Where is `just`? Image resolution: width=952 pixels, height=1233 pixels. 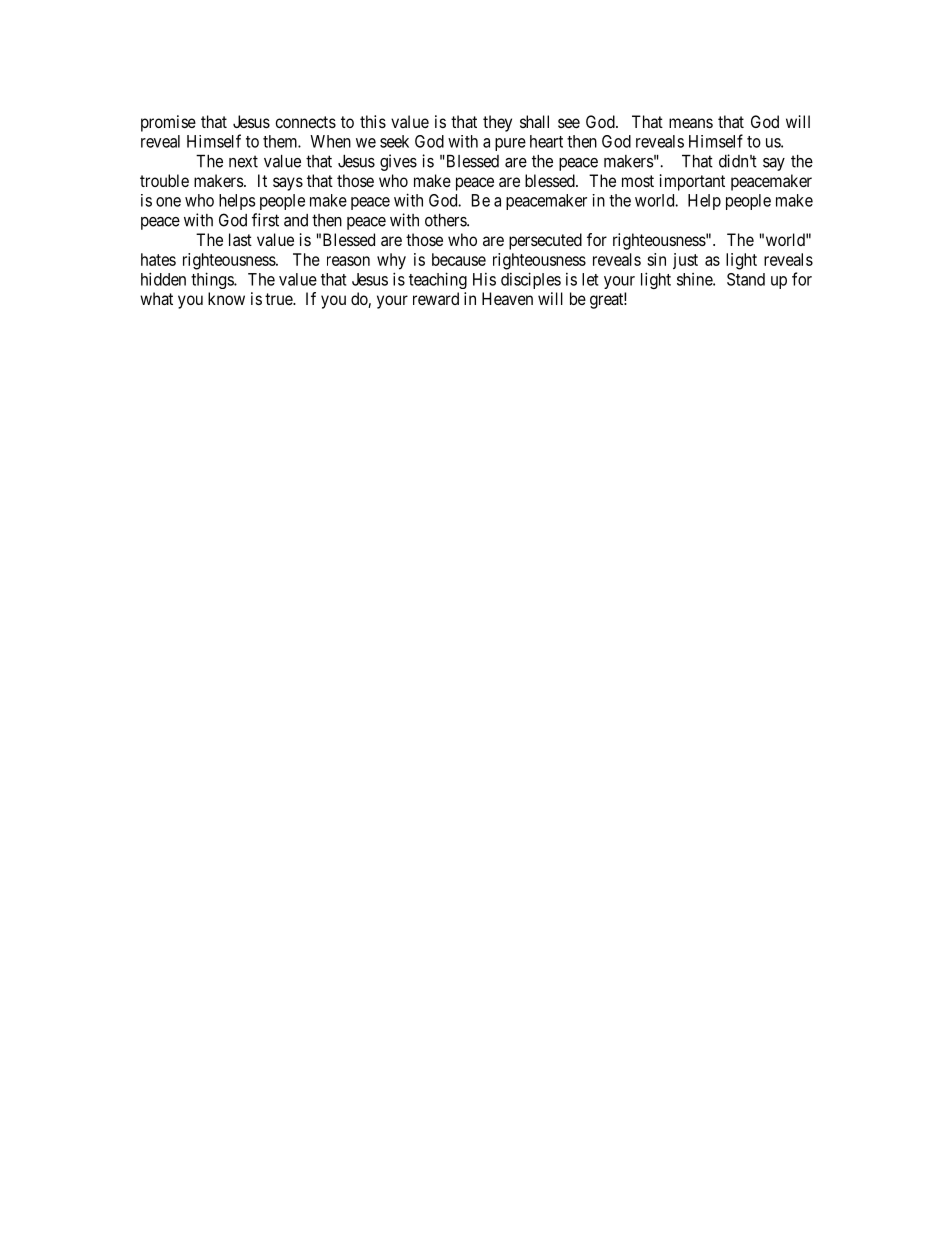 just is located at coordinates (685, 261).
